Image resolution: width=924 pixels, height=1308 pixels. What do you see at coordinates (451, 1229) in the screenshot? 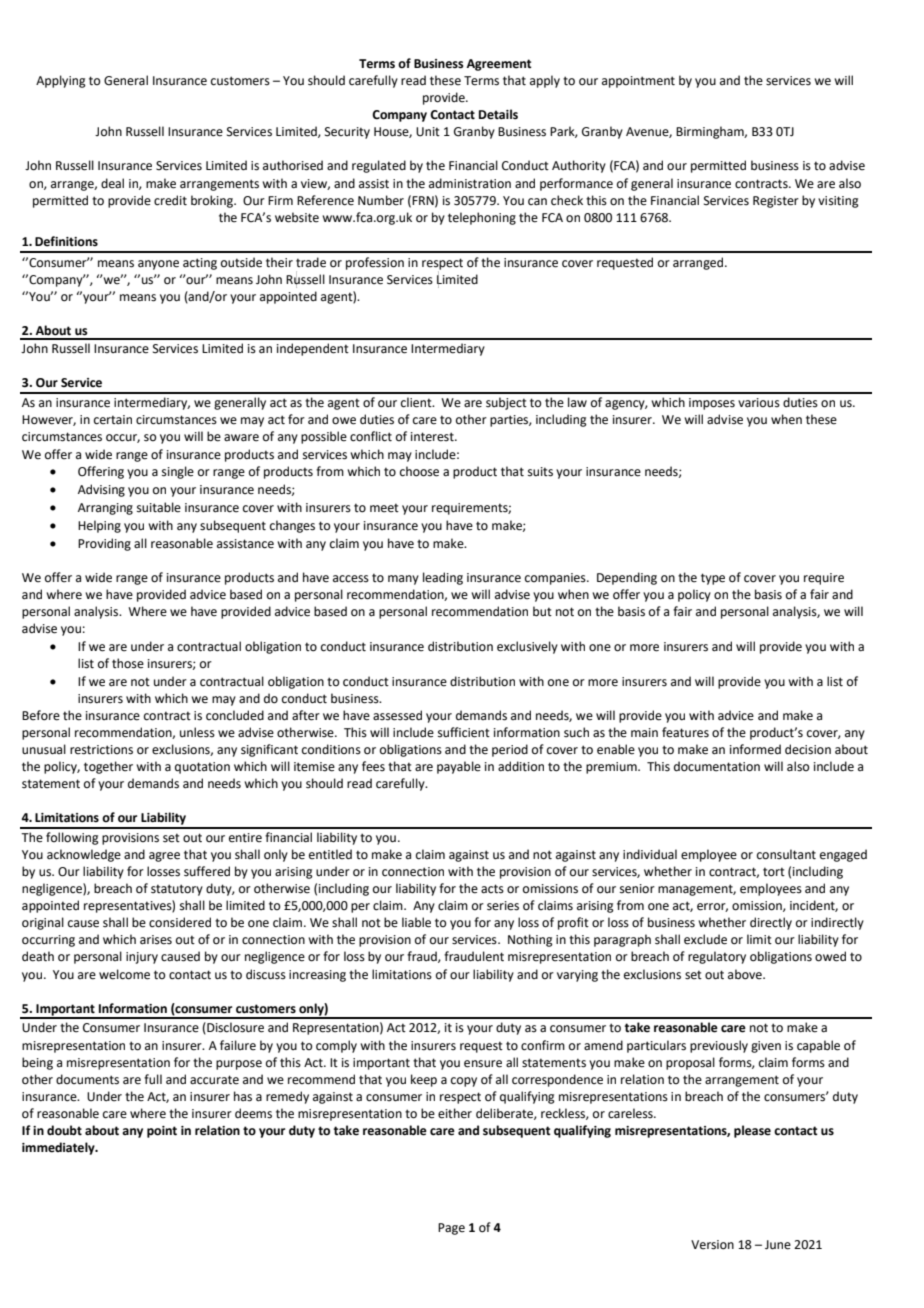
I see `Page` at bounding box center [451, 1229].
